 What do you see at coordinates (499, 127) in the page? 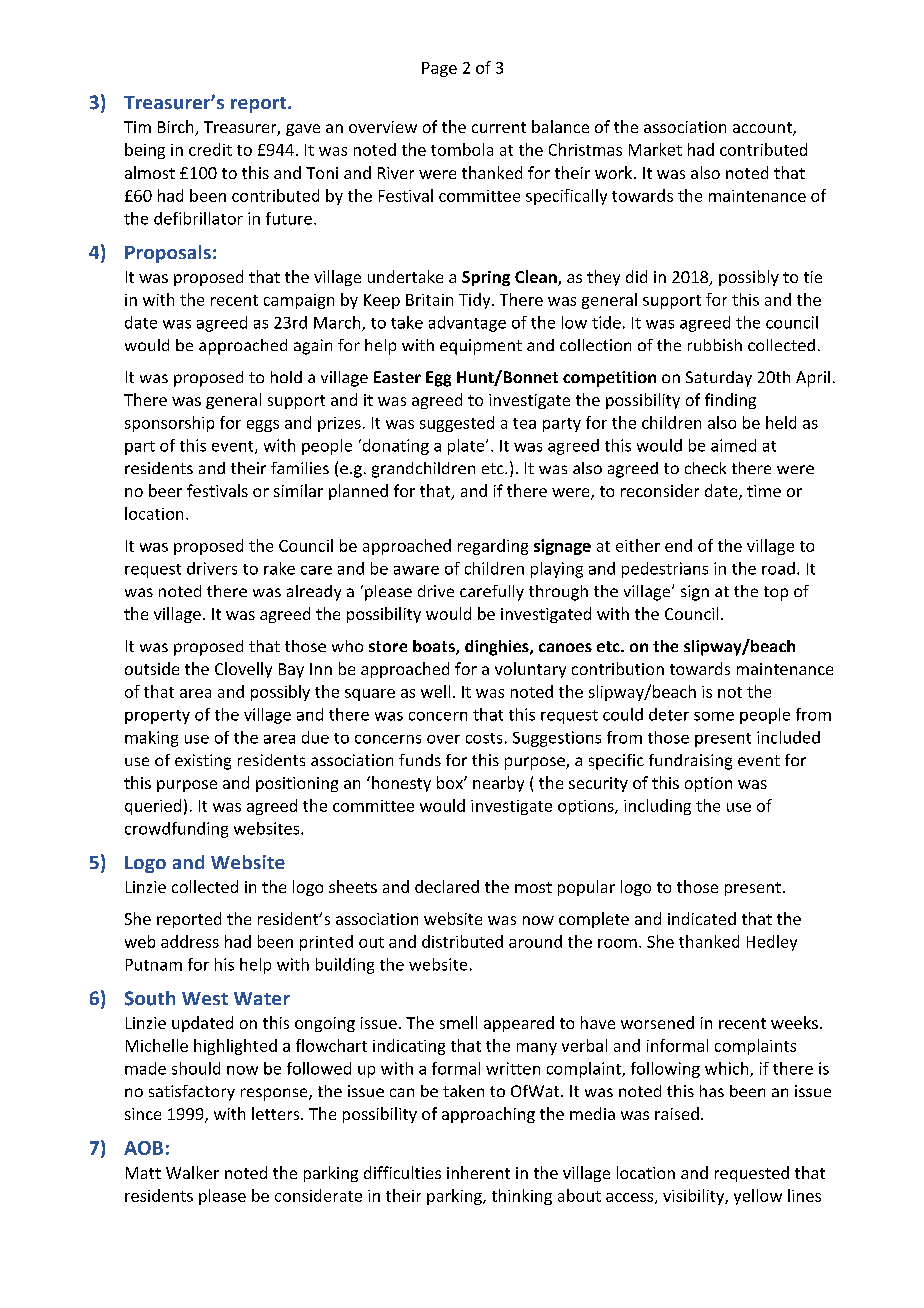
I see `current` at bounding box center [499, 127].
